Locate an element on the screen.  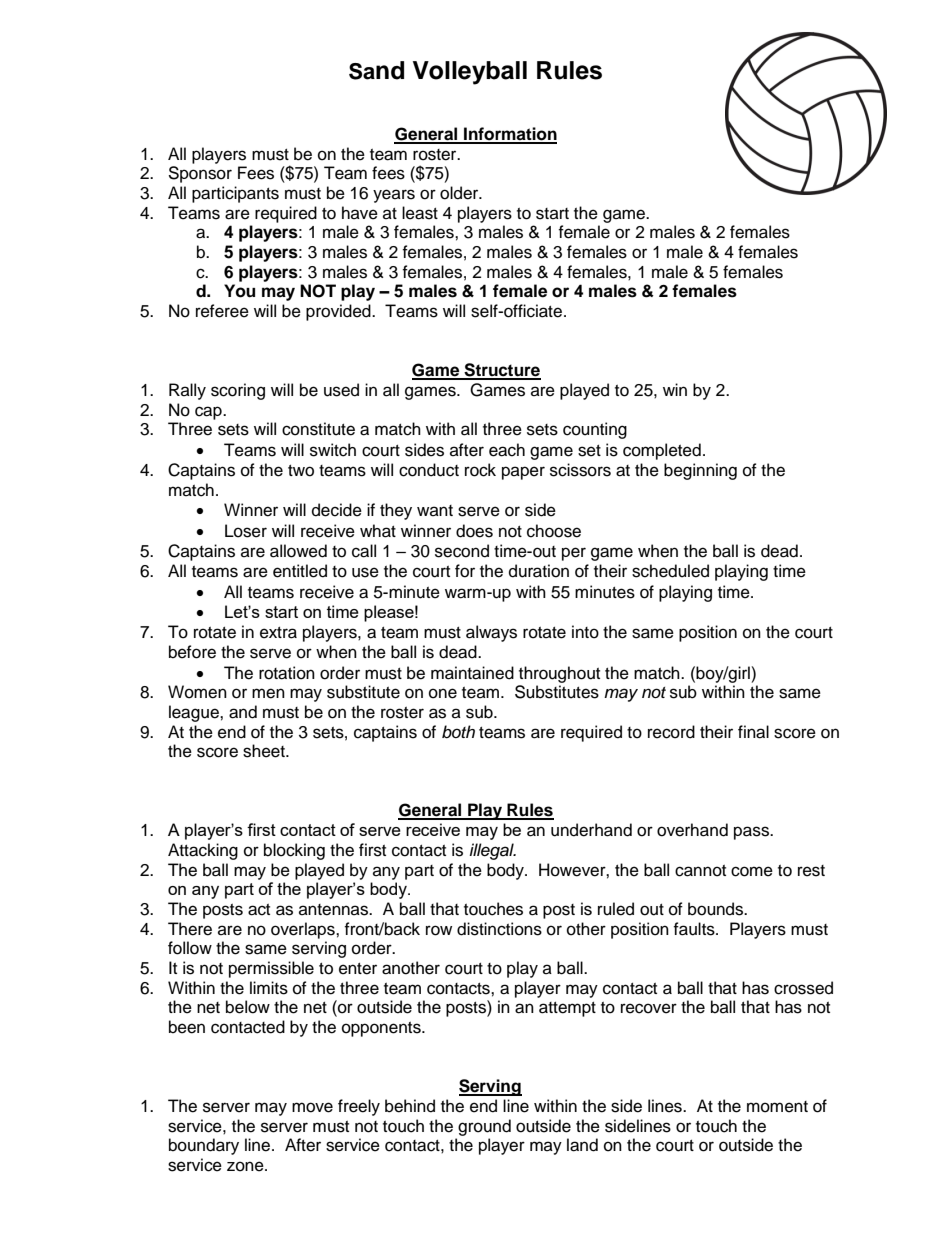
moment is located at coordinates (777, 1107).
